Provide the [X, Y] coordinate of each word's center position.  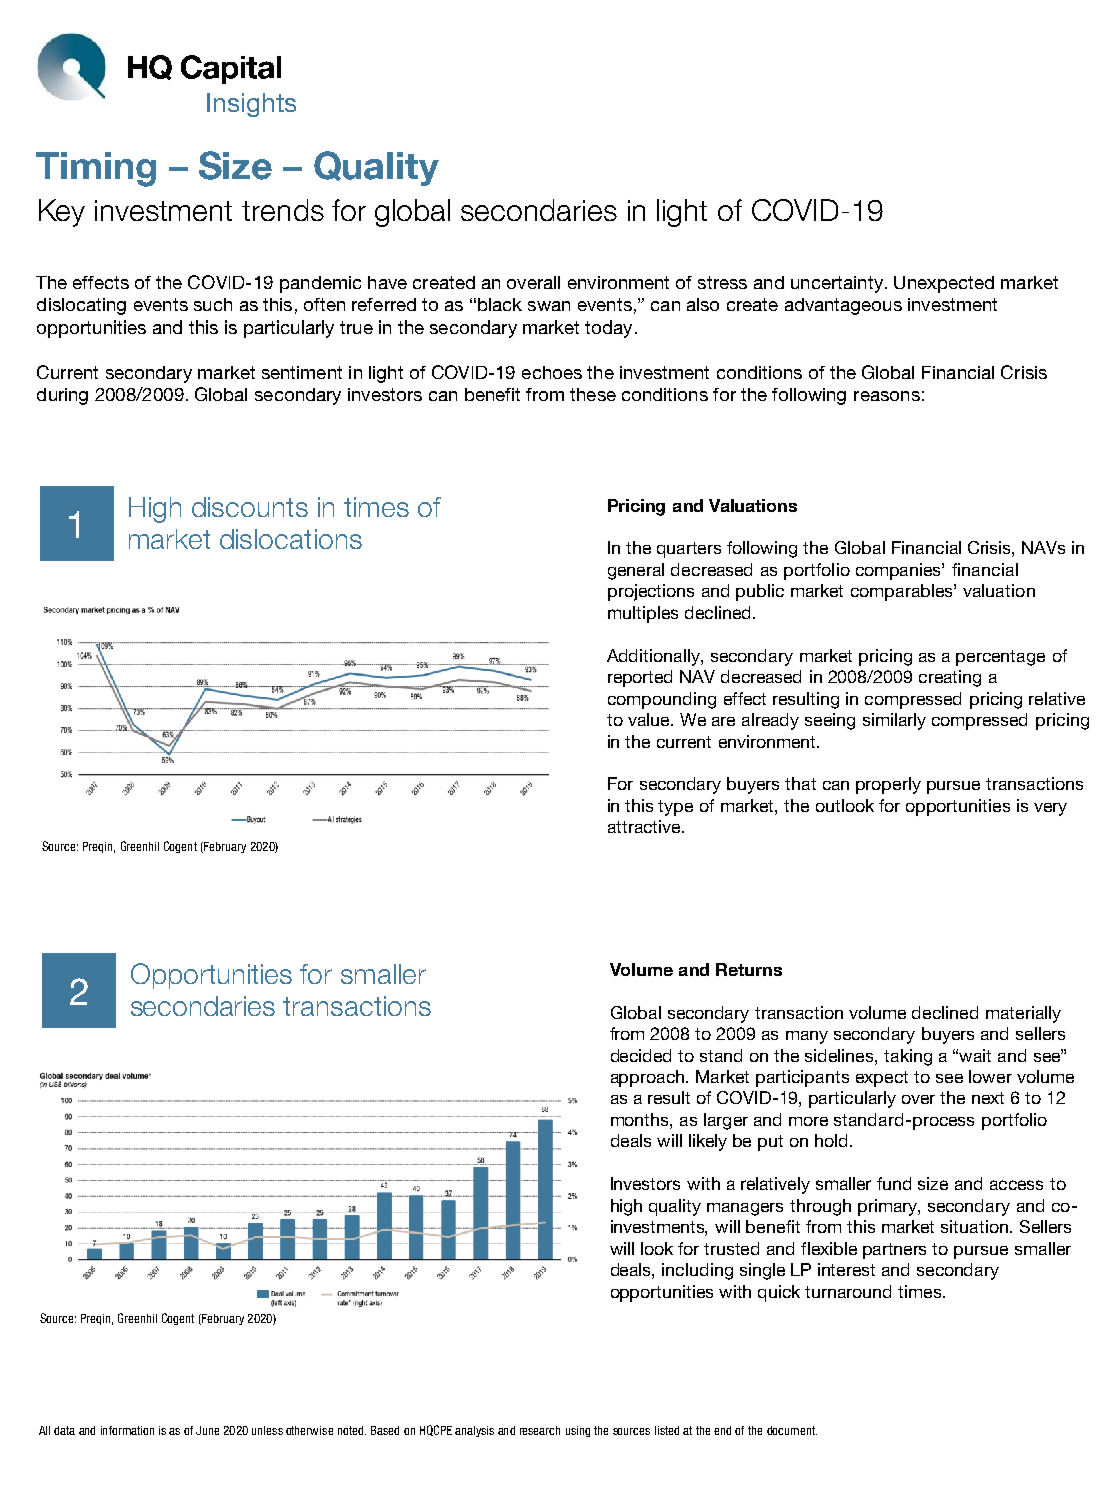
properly [888, 785]
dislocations [291, 539]
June [207, 1430]
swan [549, 306]
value [650, 719]
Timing [96, 169]
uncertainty [837, 284]
